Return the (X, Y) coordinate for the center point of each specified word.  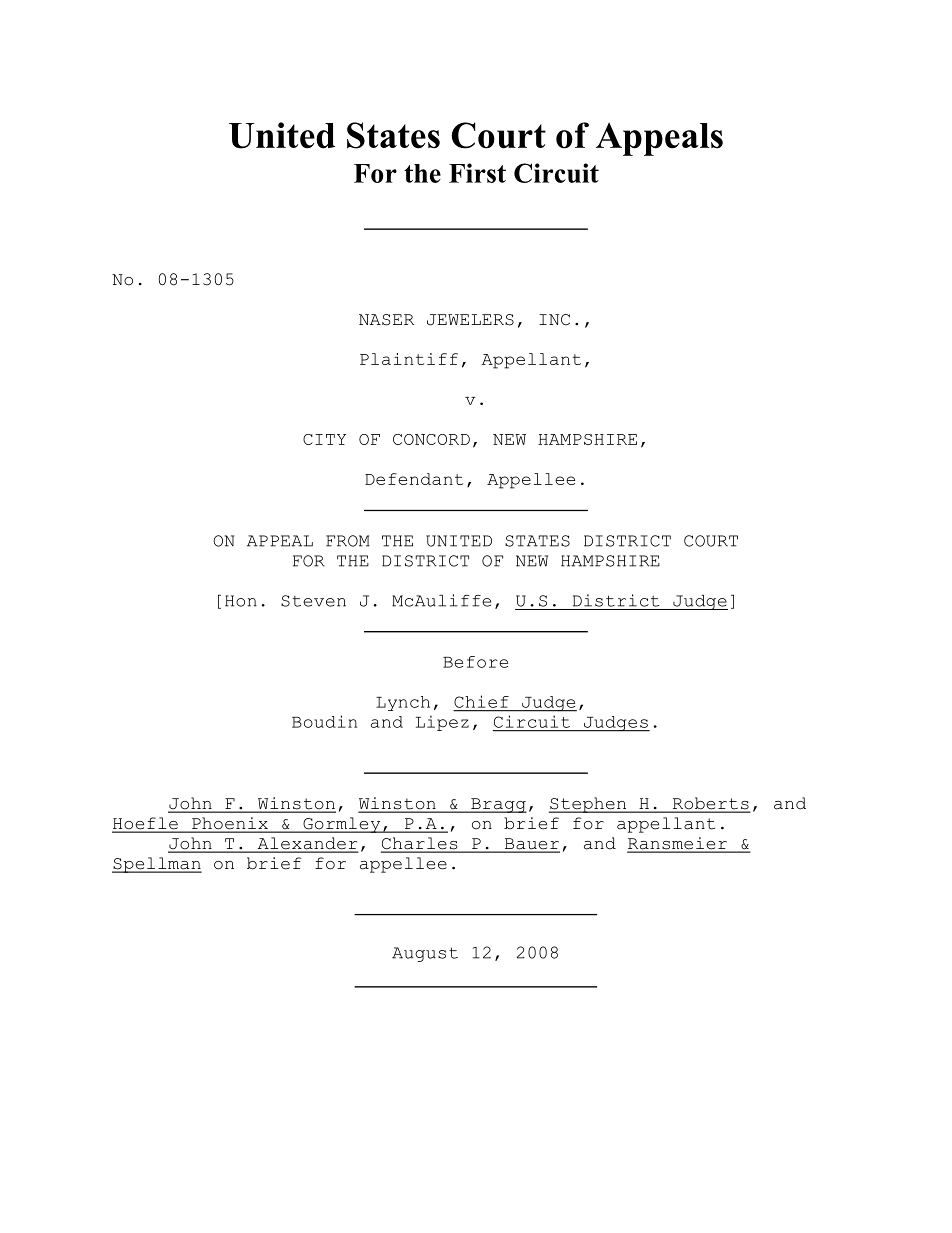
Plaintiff (409, 359)
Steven (313, 601)
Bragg (498, 805)
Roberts (710, 804)
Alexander (306, 844)
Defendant (414, 479)
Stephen (589, 805)
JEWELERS (470, 320)
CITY (324, 439)
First (477, 173)
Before (475, 662)
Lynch (403, 703)
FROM (348, 541)
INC (554, 320)
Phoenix (230, 824)
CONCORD (431, 439)
